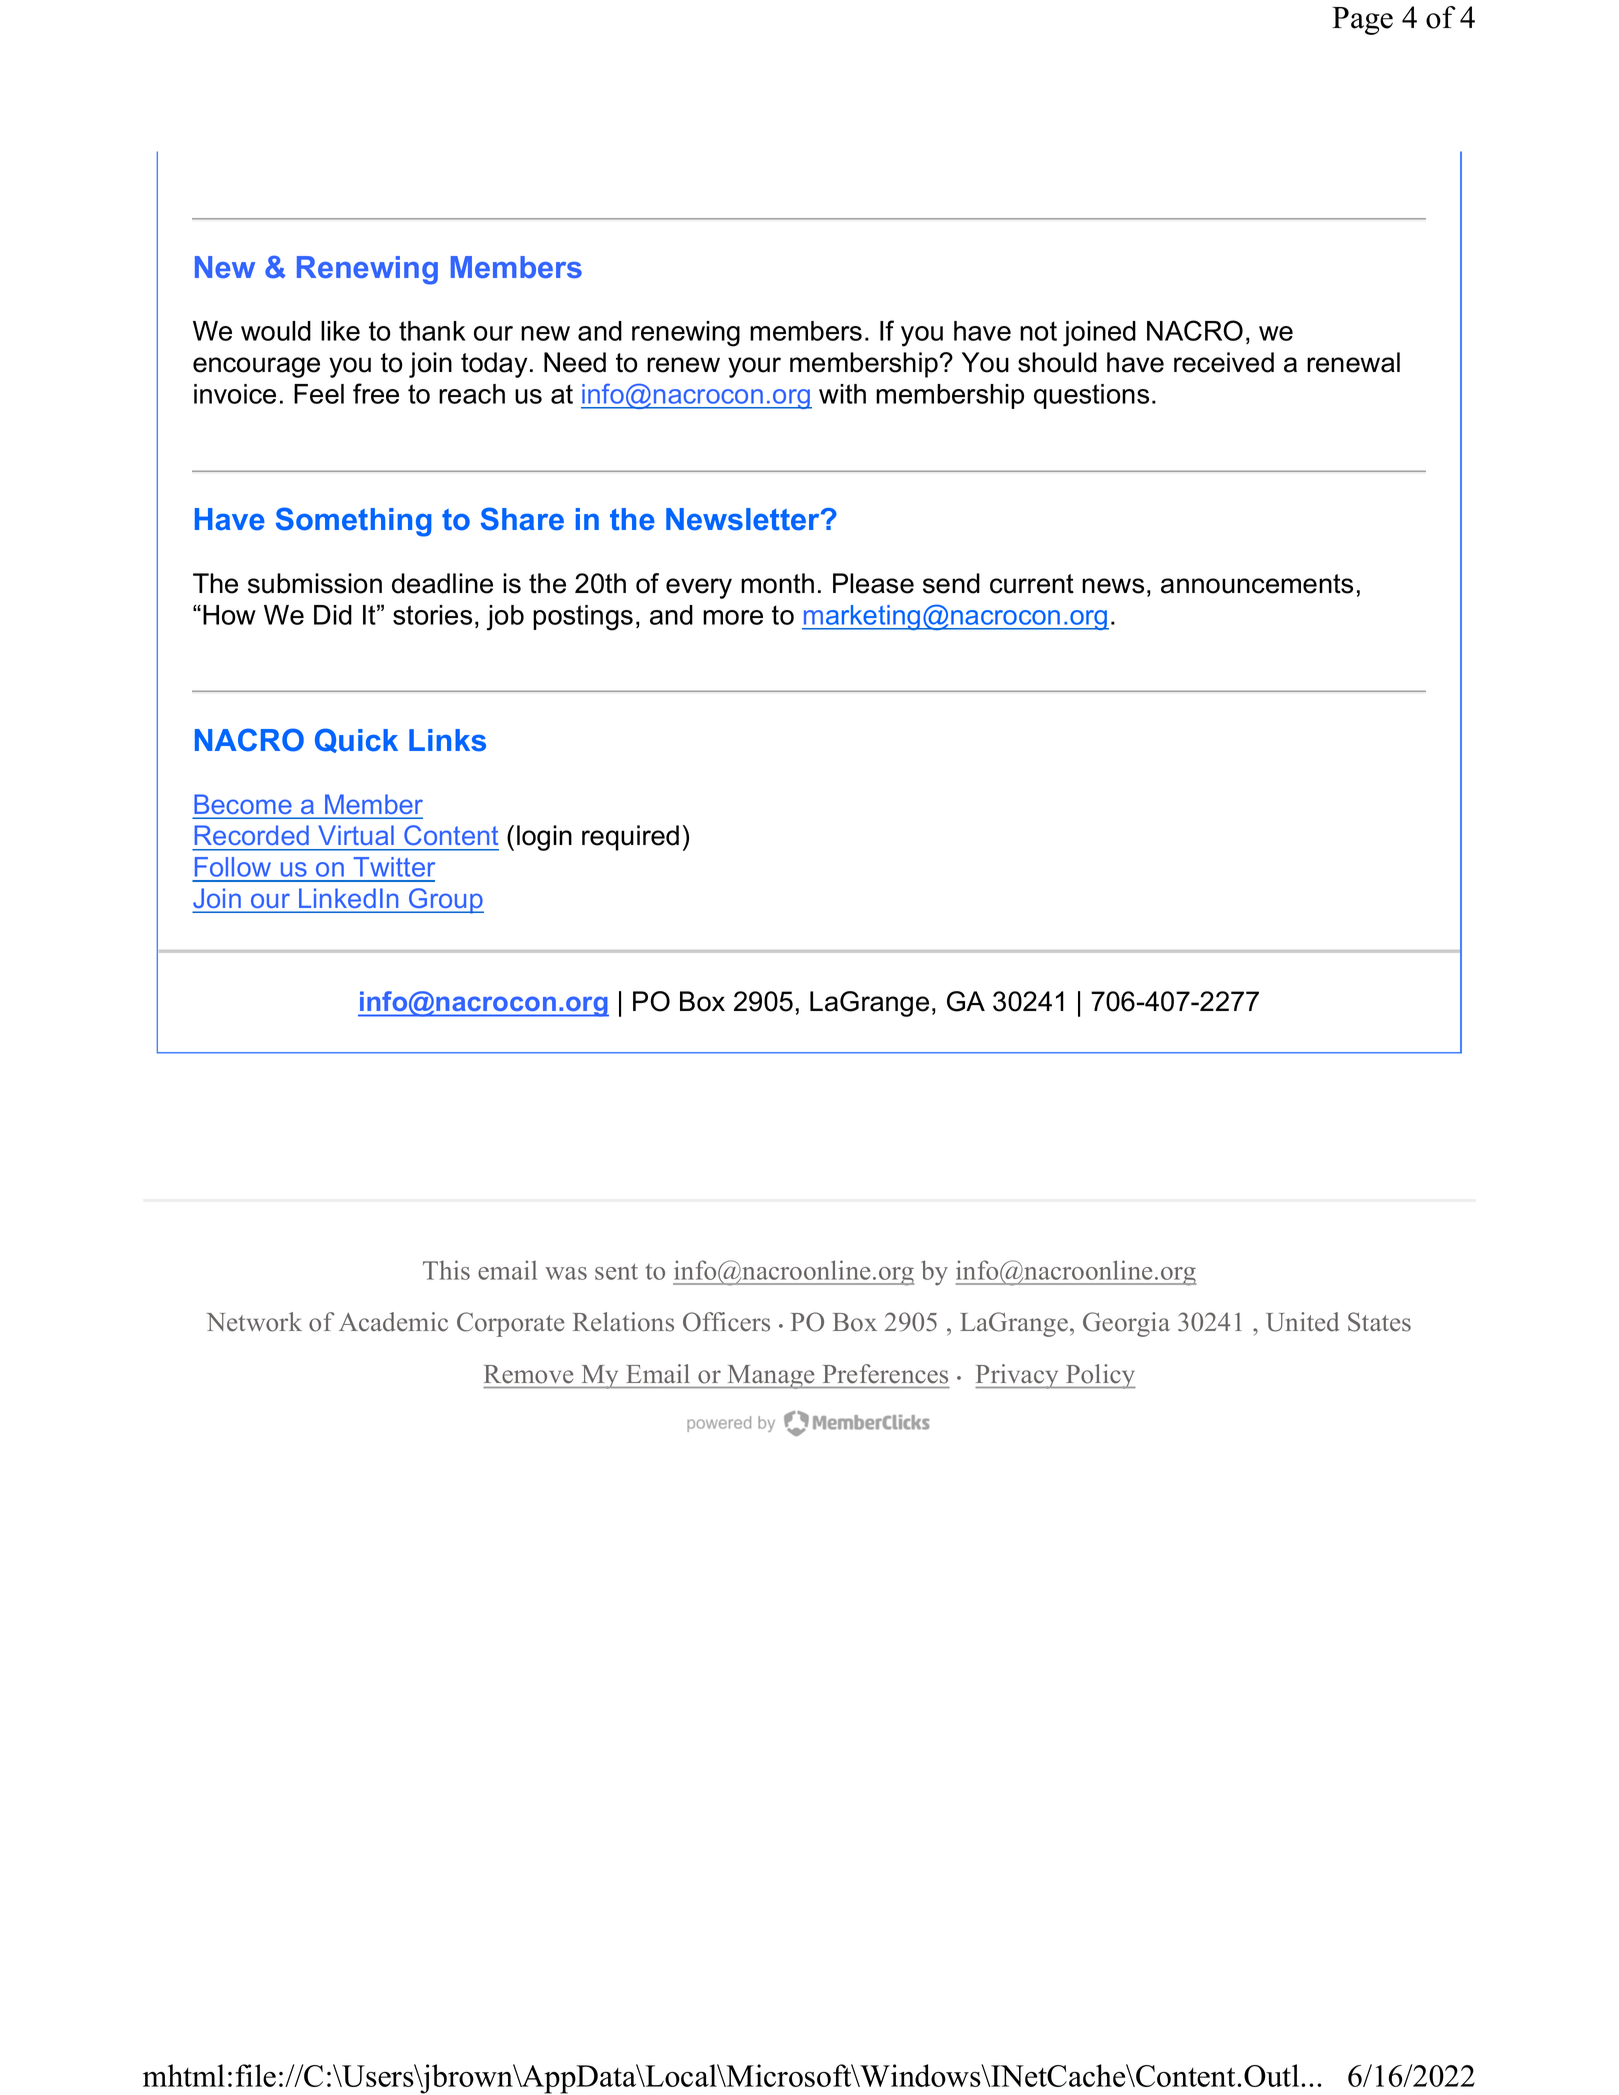  What do you see at coordinates (340, 331) in the image?
I see `like` at bounding box center [340, 331].
